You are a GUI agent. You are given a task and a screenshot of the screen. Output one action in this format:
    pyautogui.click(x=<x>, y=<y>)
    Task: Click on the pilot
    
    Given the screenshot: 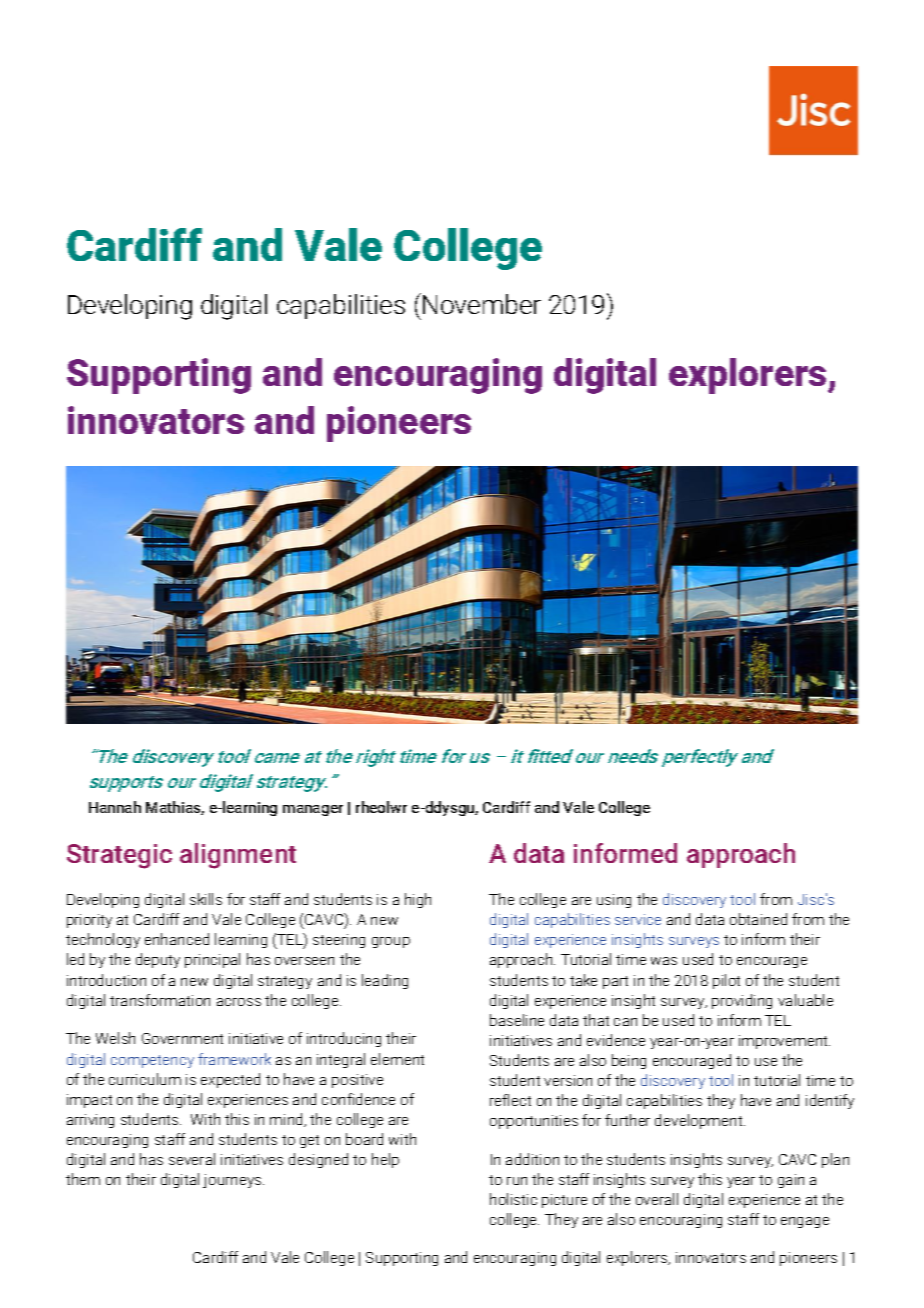 What is the action you would take?
    pyautogui.click(x=726, y=981)
